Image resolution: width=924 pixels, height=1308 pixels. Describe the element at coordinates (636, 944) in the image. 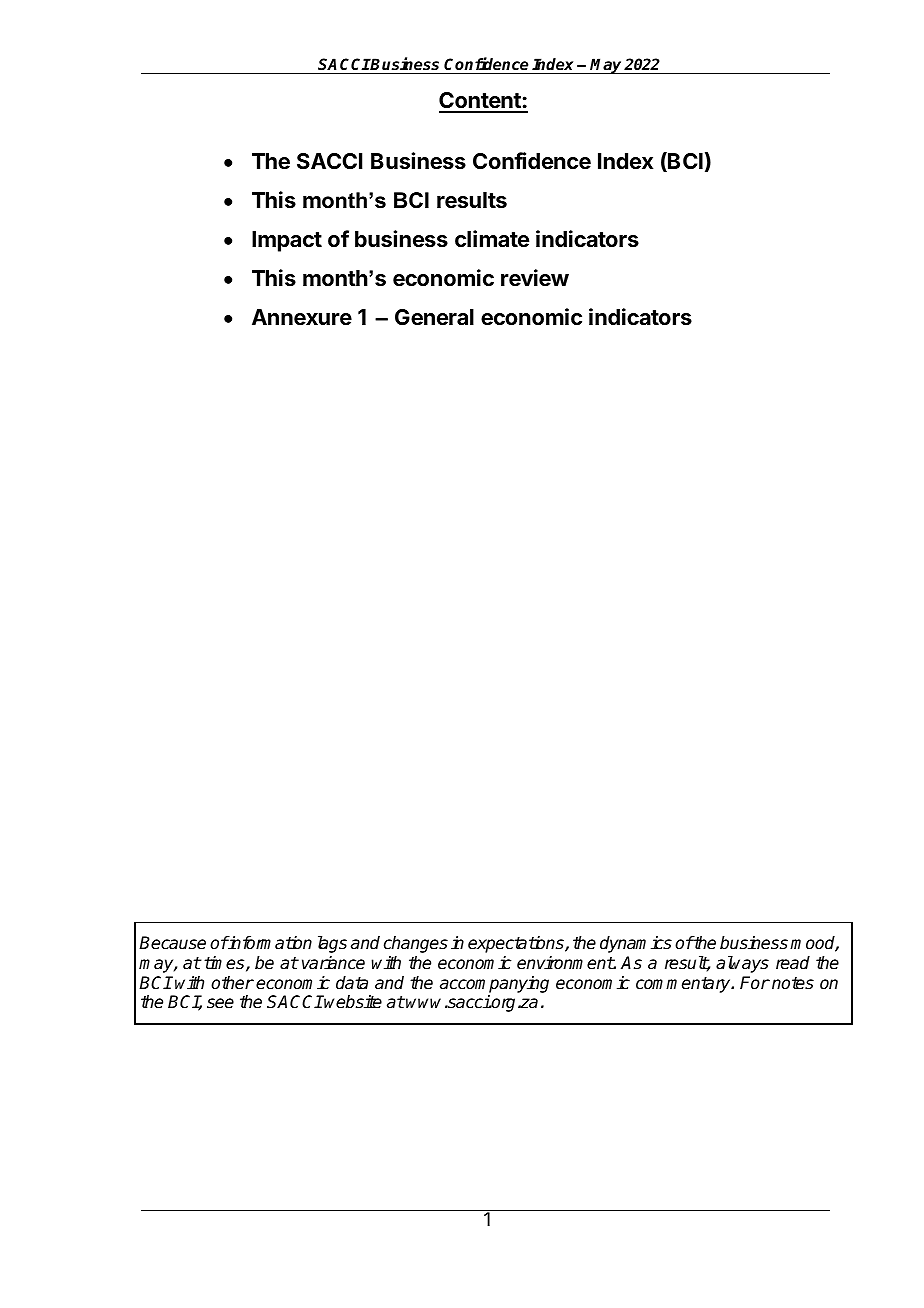

I see `dynamics` at that location.
